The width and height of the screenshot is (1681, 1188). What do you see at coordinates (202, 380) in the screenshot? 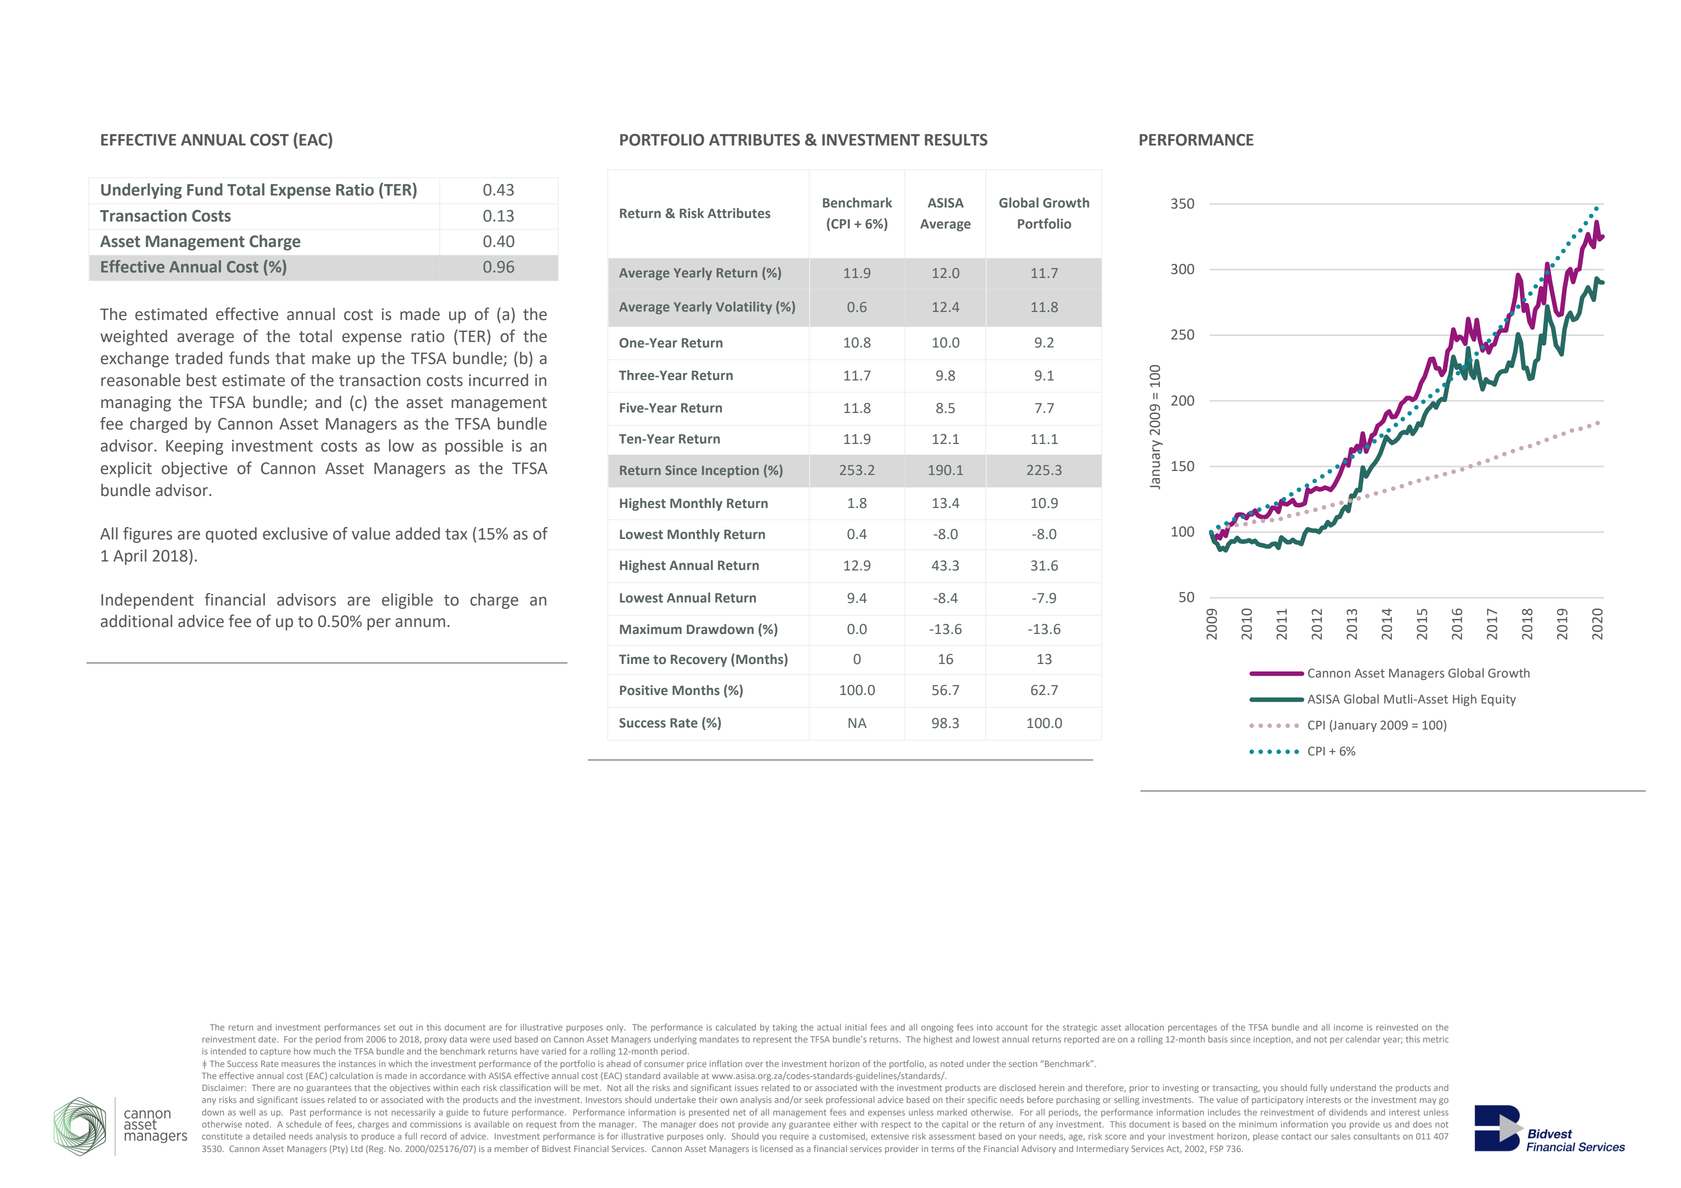
I see `best` at bounding box center [202, 380].
